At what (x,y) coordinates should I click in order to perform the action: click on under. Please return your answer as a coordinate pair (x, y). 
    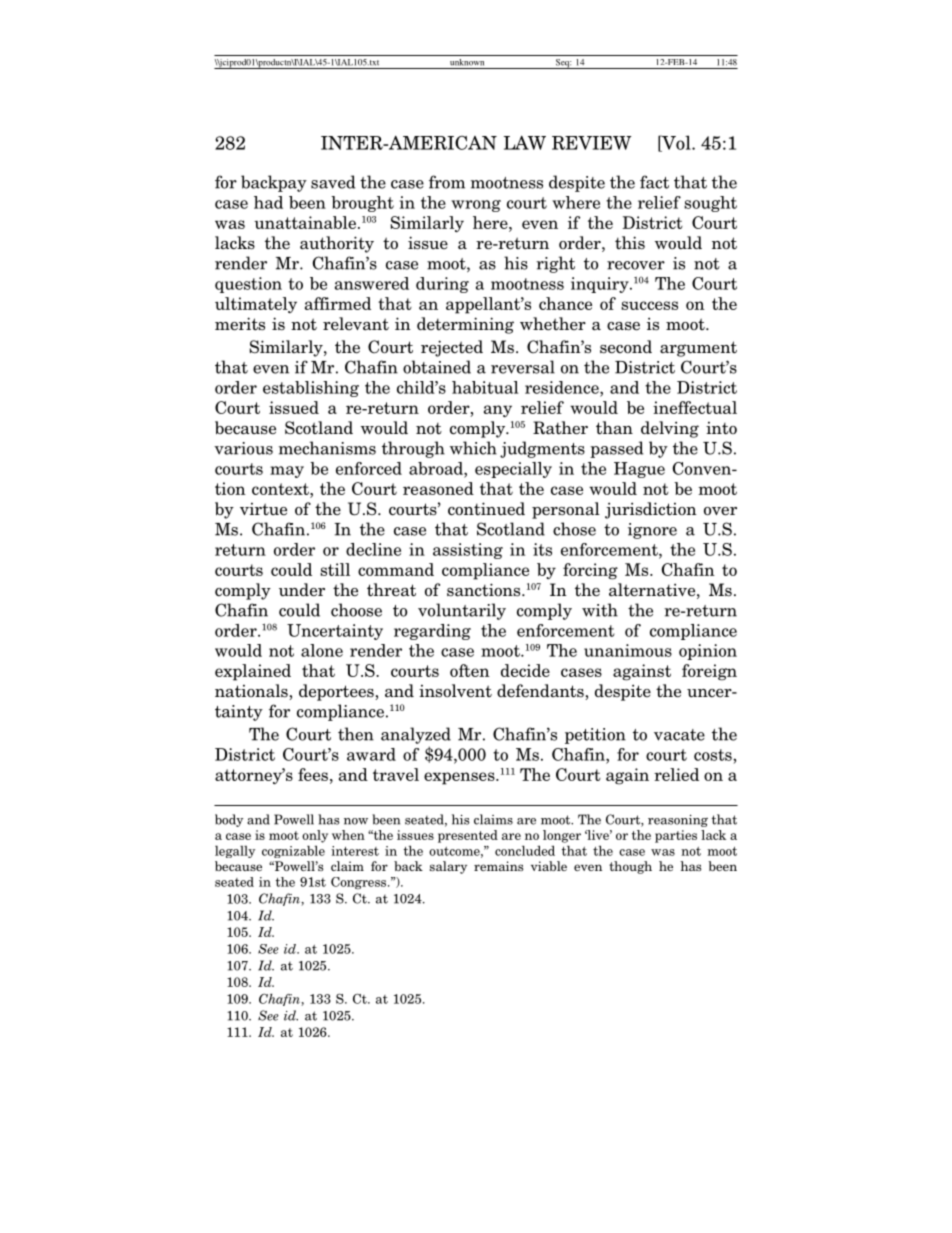
    Looking at the image, I should click on (302, 590).
